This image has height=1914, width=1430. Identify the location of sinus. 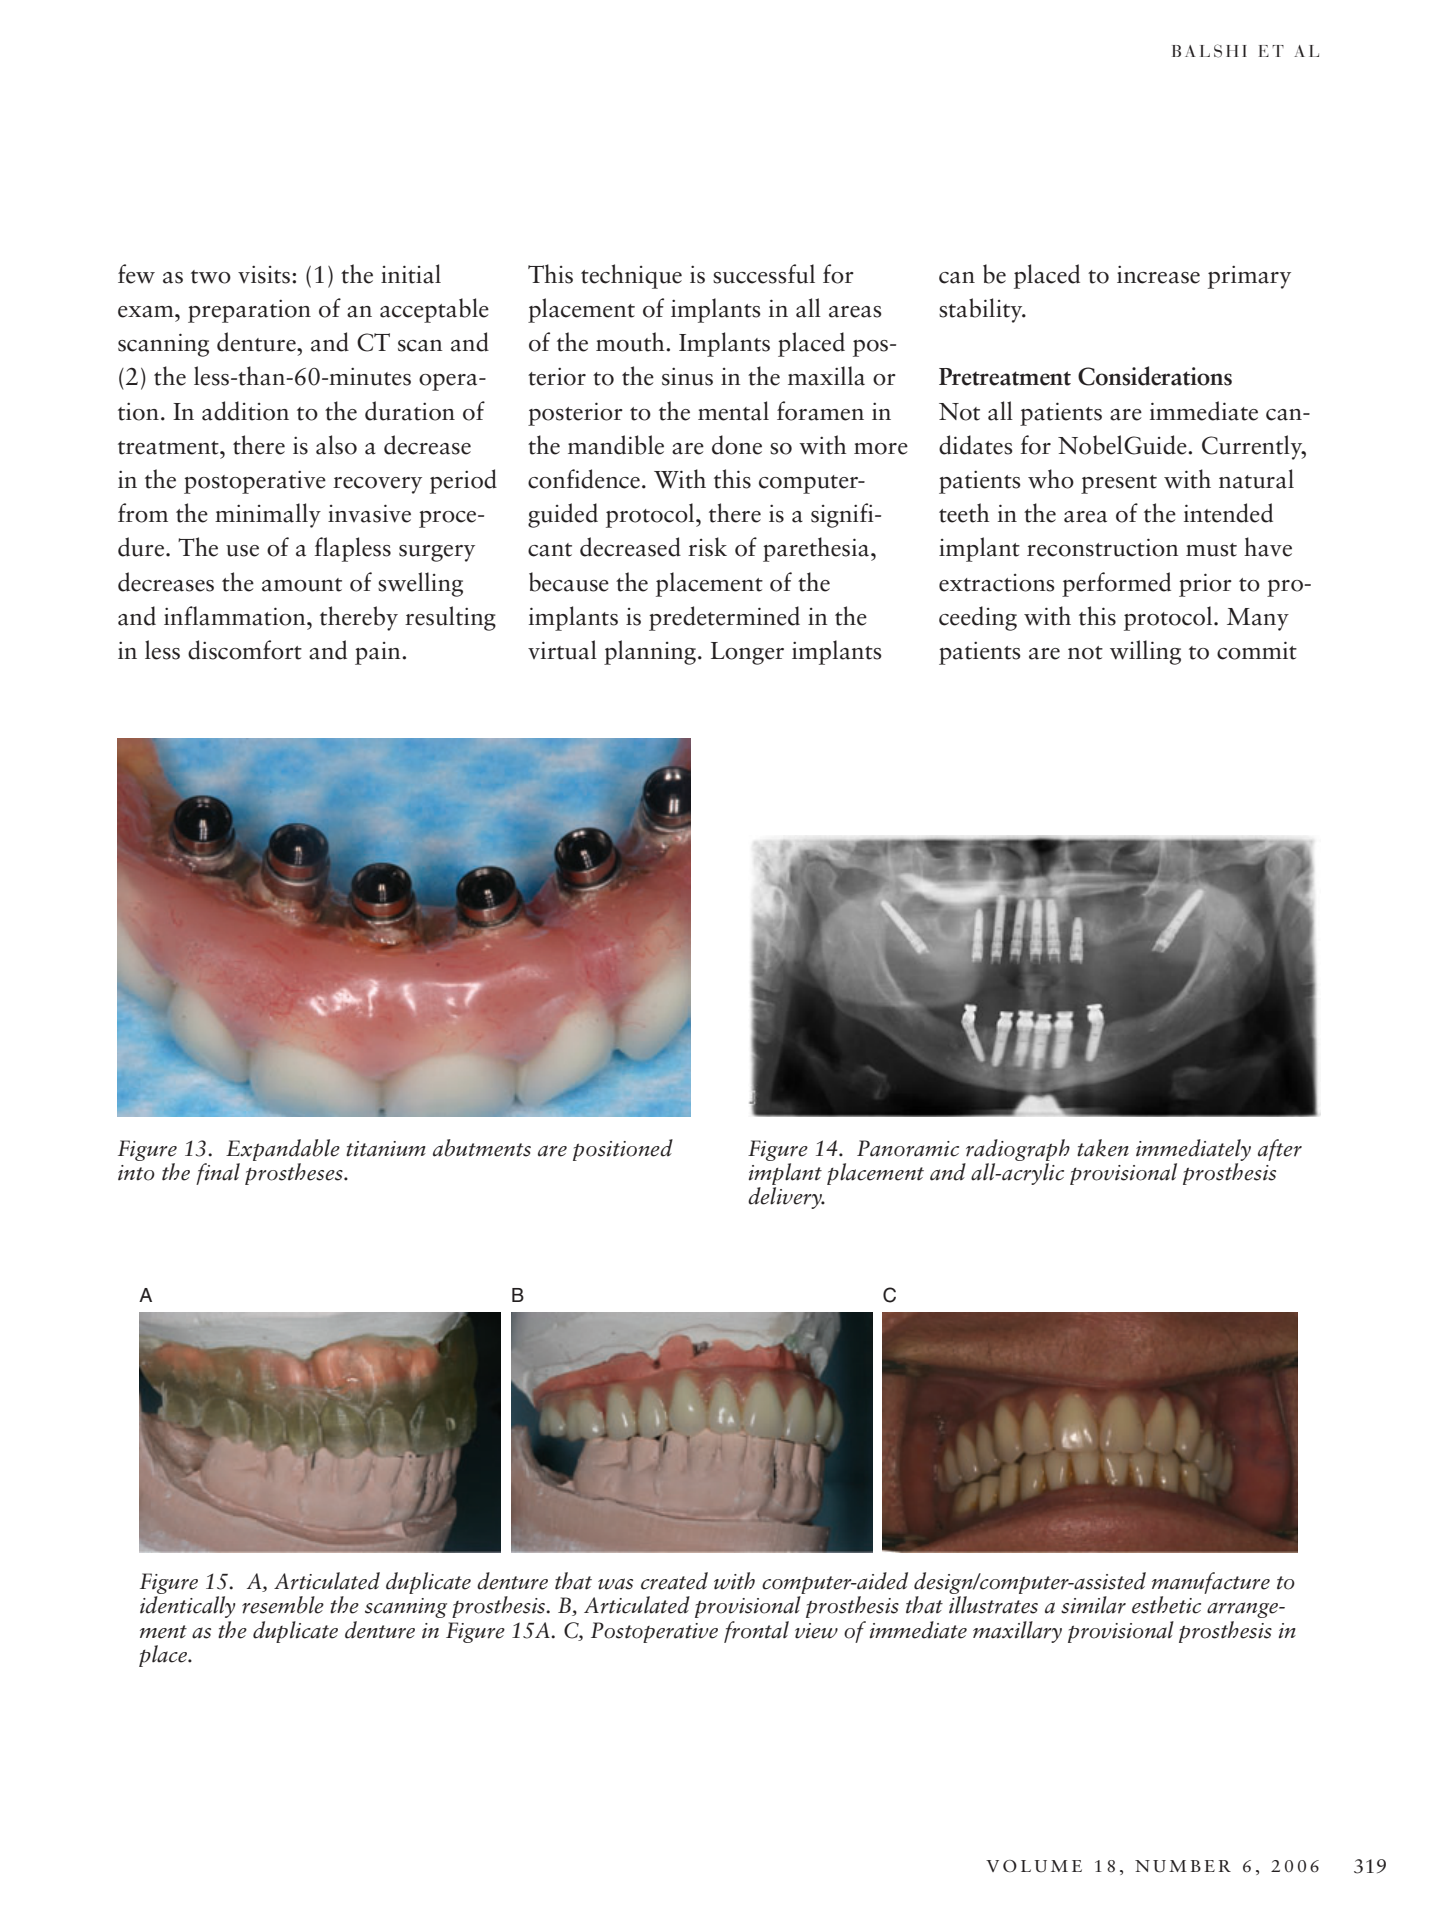
(687, 377).
